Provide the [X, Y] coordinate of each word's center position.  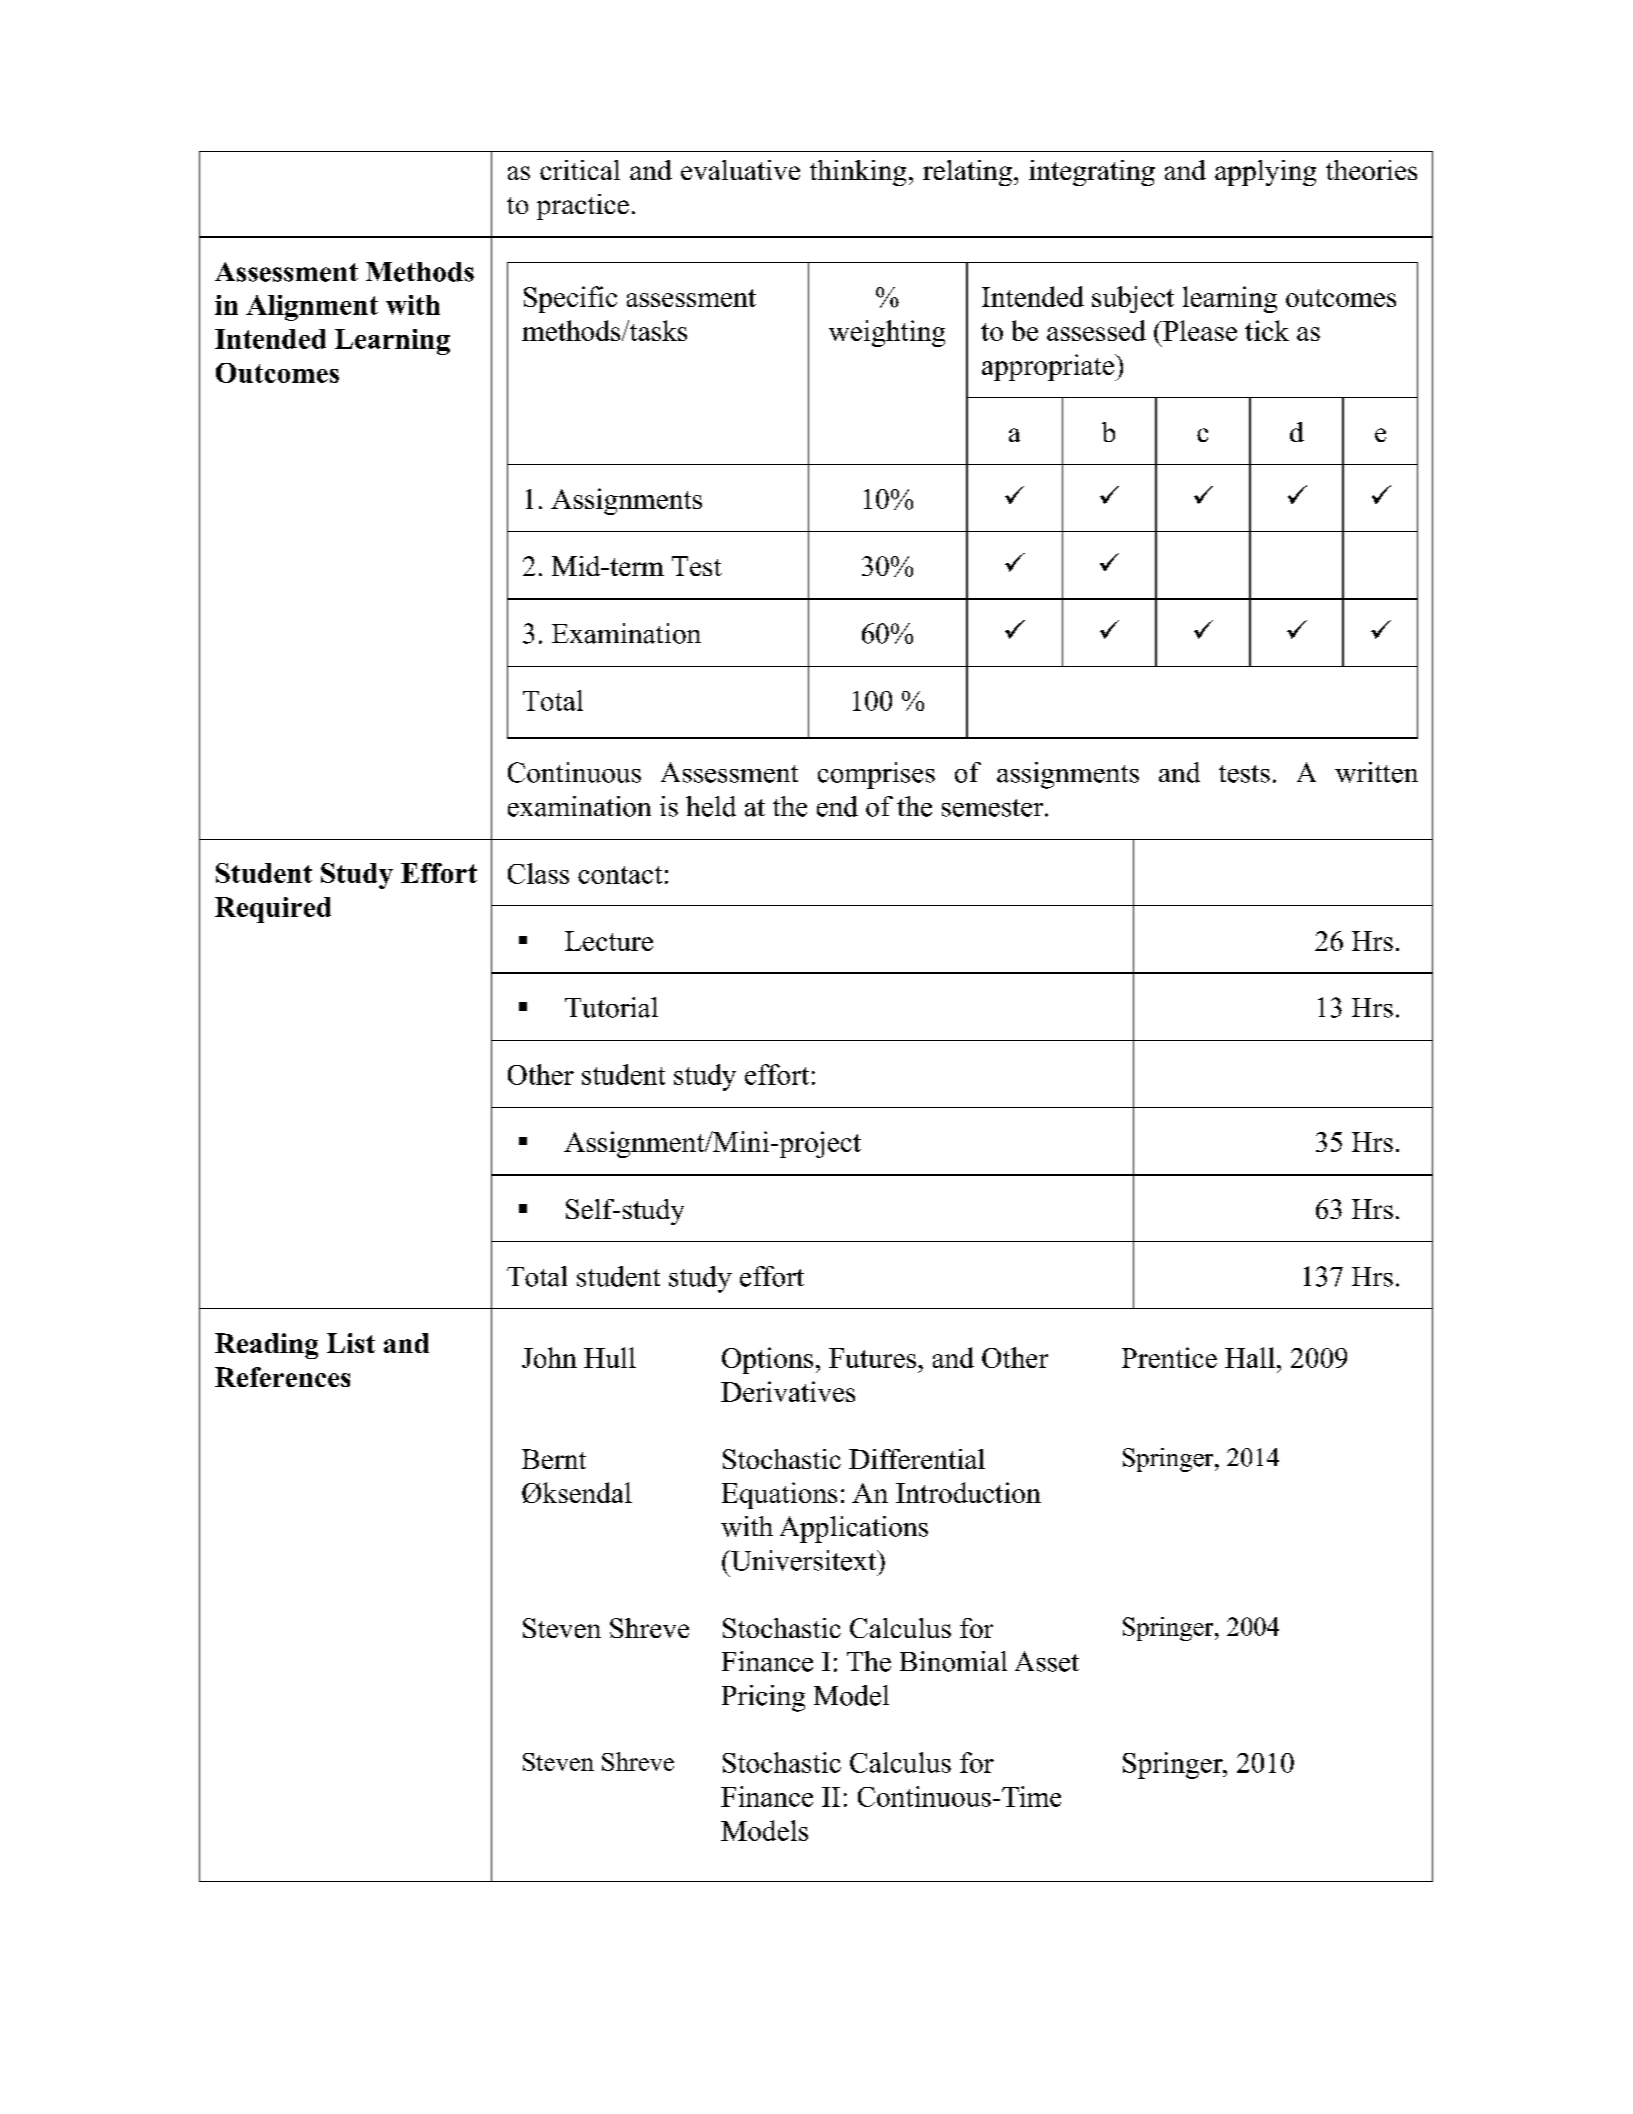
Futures [872, 1358]
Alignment [312, 308]
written [1376, 772]
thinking [858, 173]
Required [273, 910]
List [351, 1343]
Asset [1047, 1661]
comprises [876, 775]
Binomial [953, 1661]
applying [1265, 173]
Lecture [609, 941]
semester [994, 808]
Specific [570, 299]
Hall [1250, 1357]
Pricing [763, 1698]
